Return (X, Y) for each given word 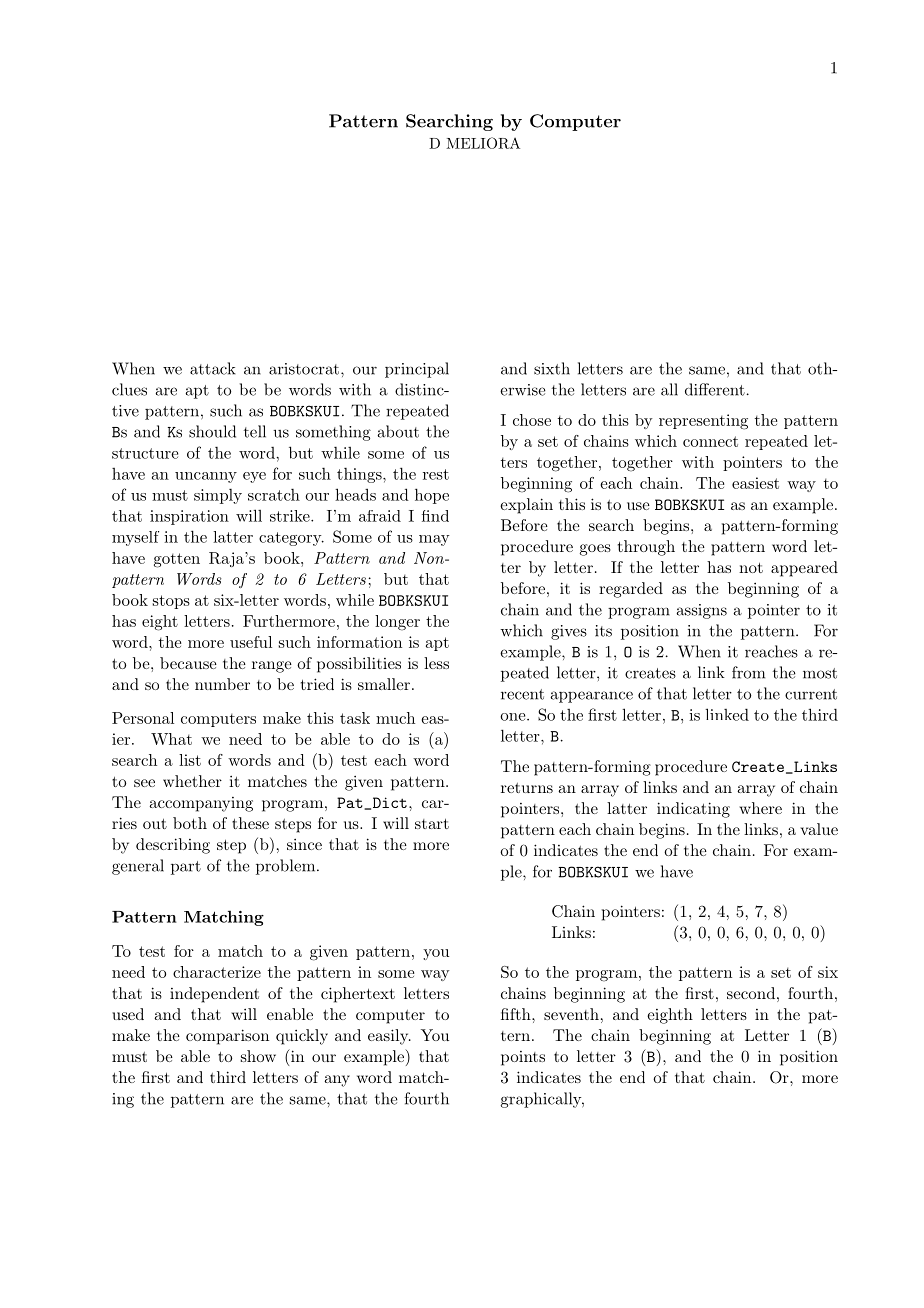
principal (417, 370)
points (523, 1058)
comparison (227, 1037)
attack (213, 368)
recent (522, 694)
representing (703, 422)
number (222, 684)
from (748, 672)
